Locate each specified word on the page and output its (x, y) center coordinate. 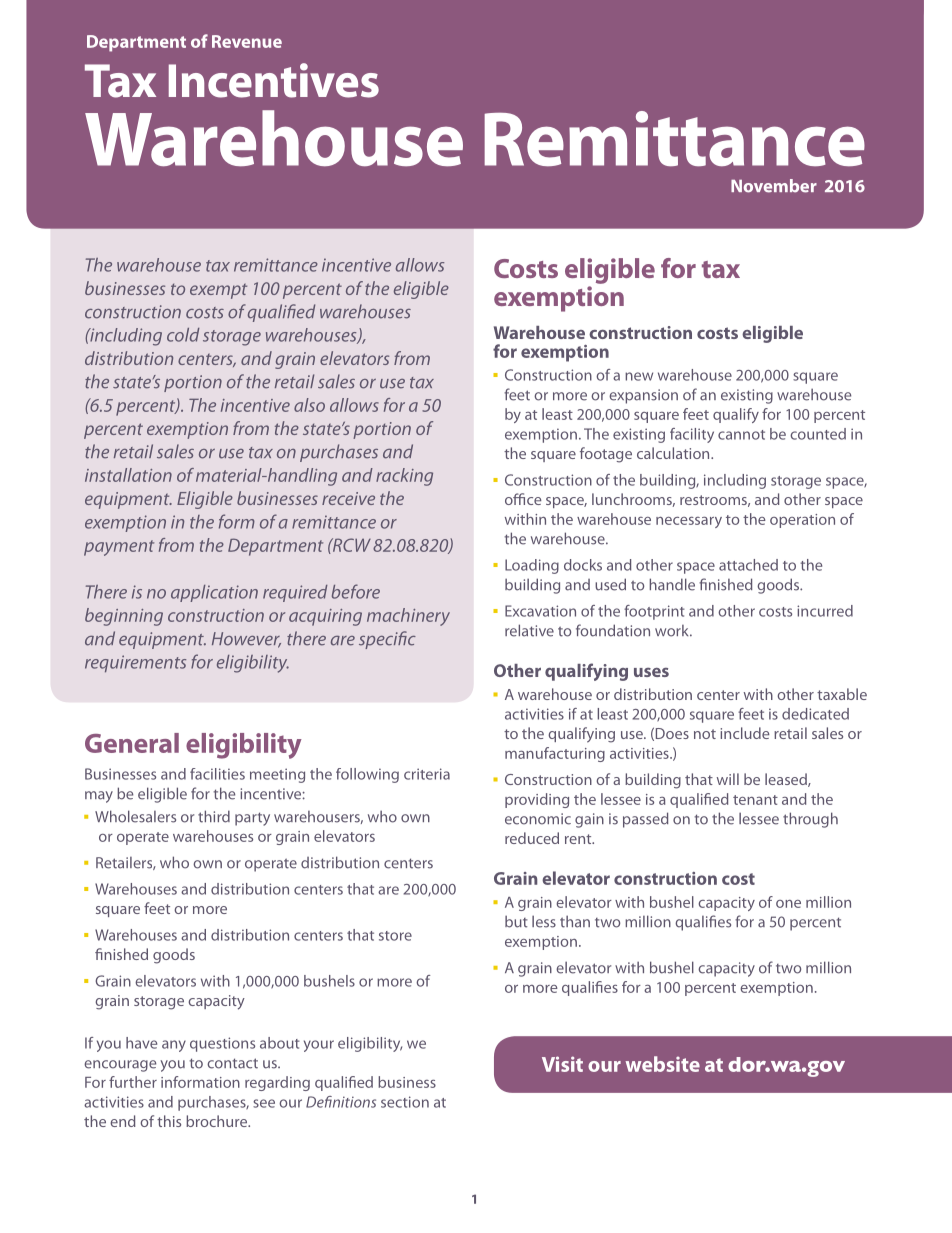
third (214, 816)
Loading (532, 566)
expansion (643, 396)
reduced (532, 838)
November (774, 186)
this (169, 1121)
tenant (755, 800)
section (405, 1102)
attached (748, 565)
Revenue (247, 41)
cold (183, 335)
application (214, 593)
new (639, 376)
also (309, 405)
